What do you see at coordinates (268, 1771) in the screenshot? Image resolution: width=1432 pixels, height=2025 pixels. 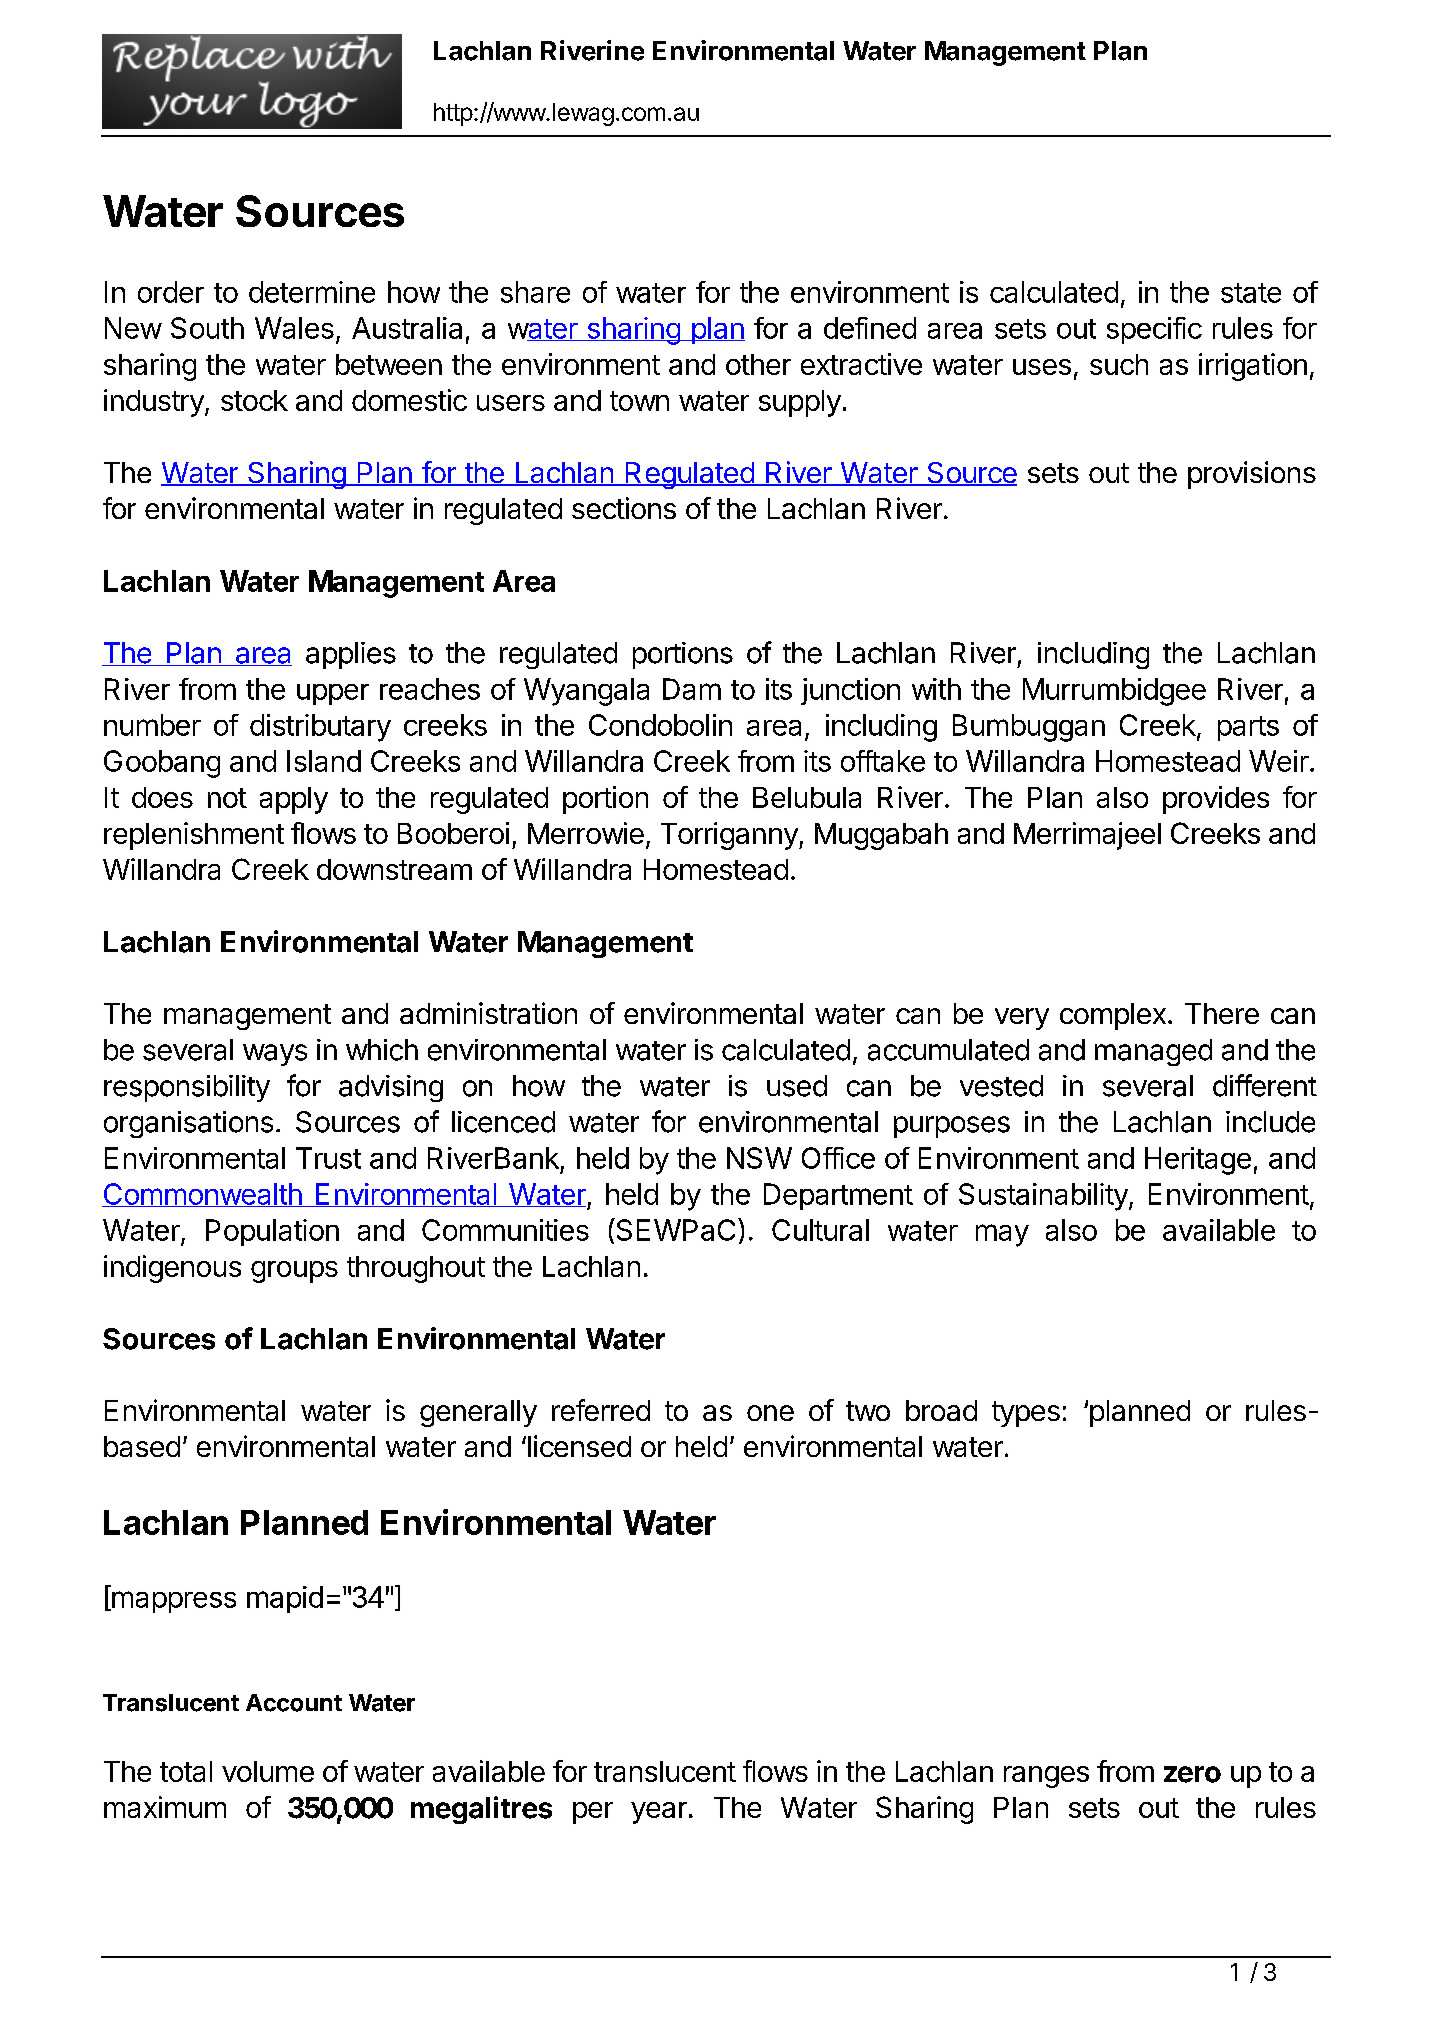 I see `volume` at bounding box center [268, 1771].
